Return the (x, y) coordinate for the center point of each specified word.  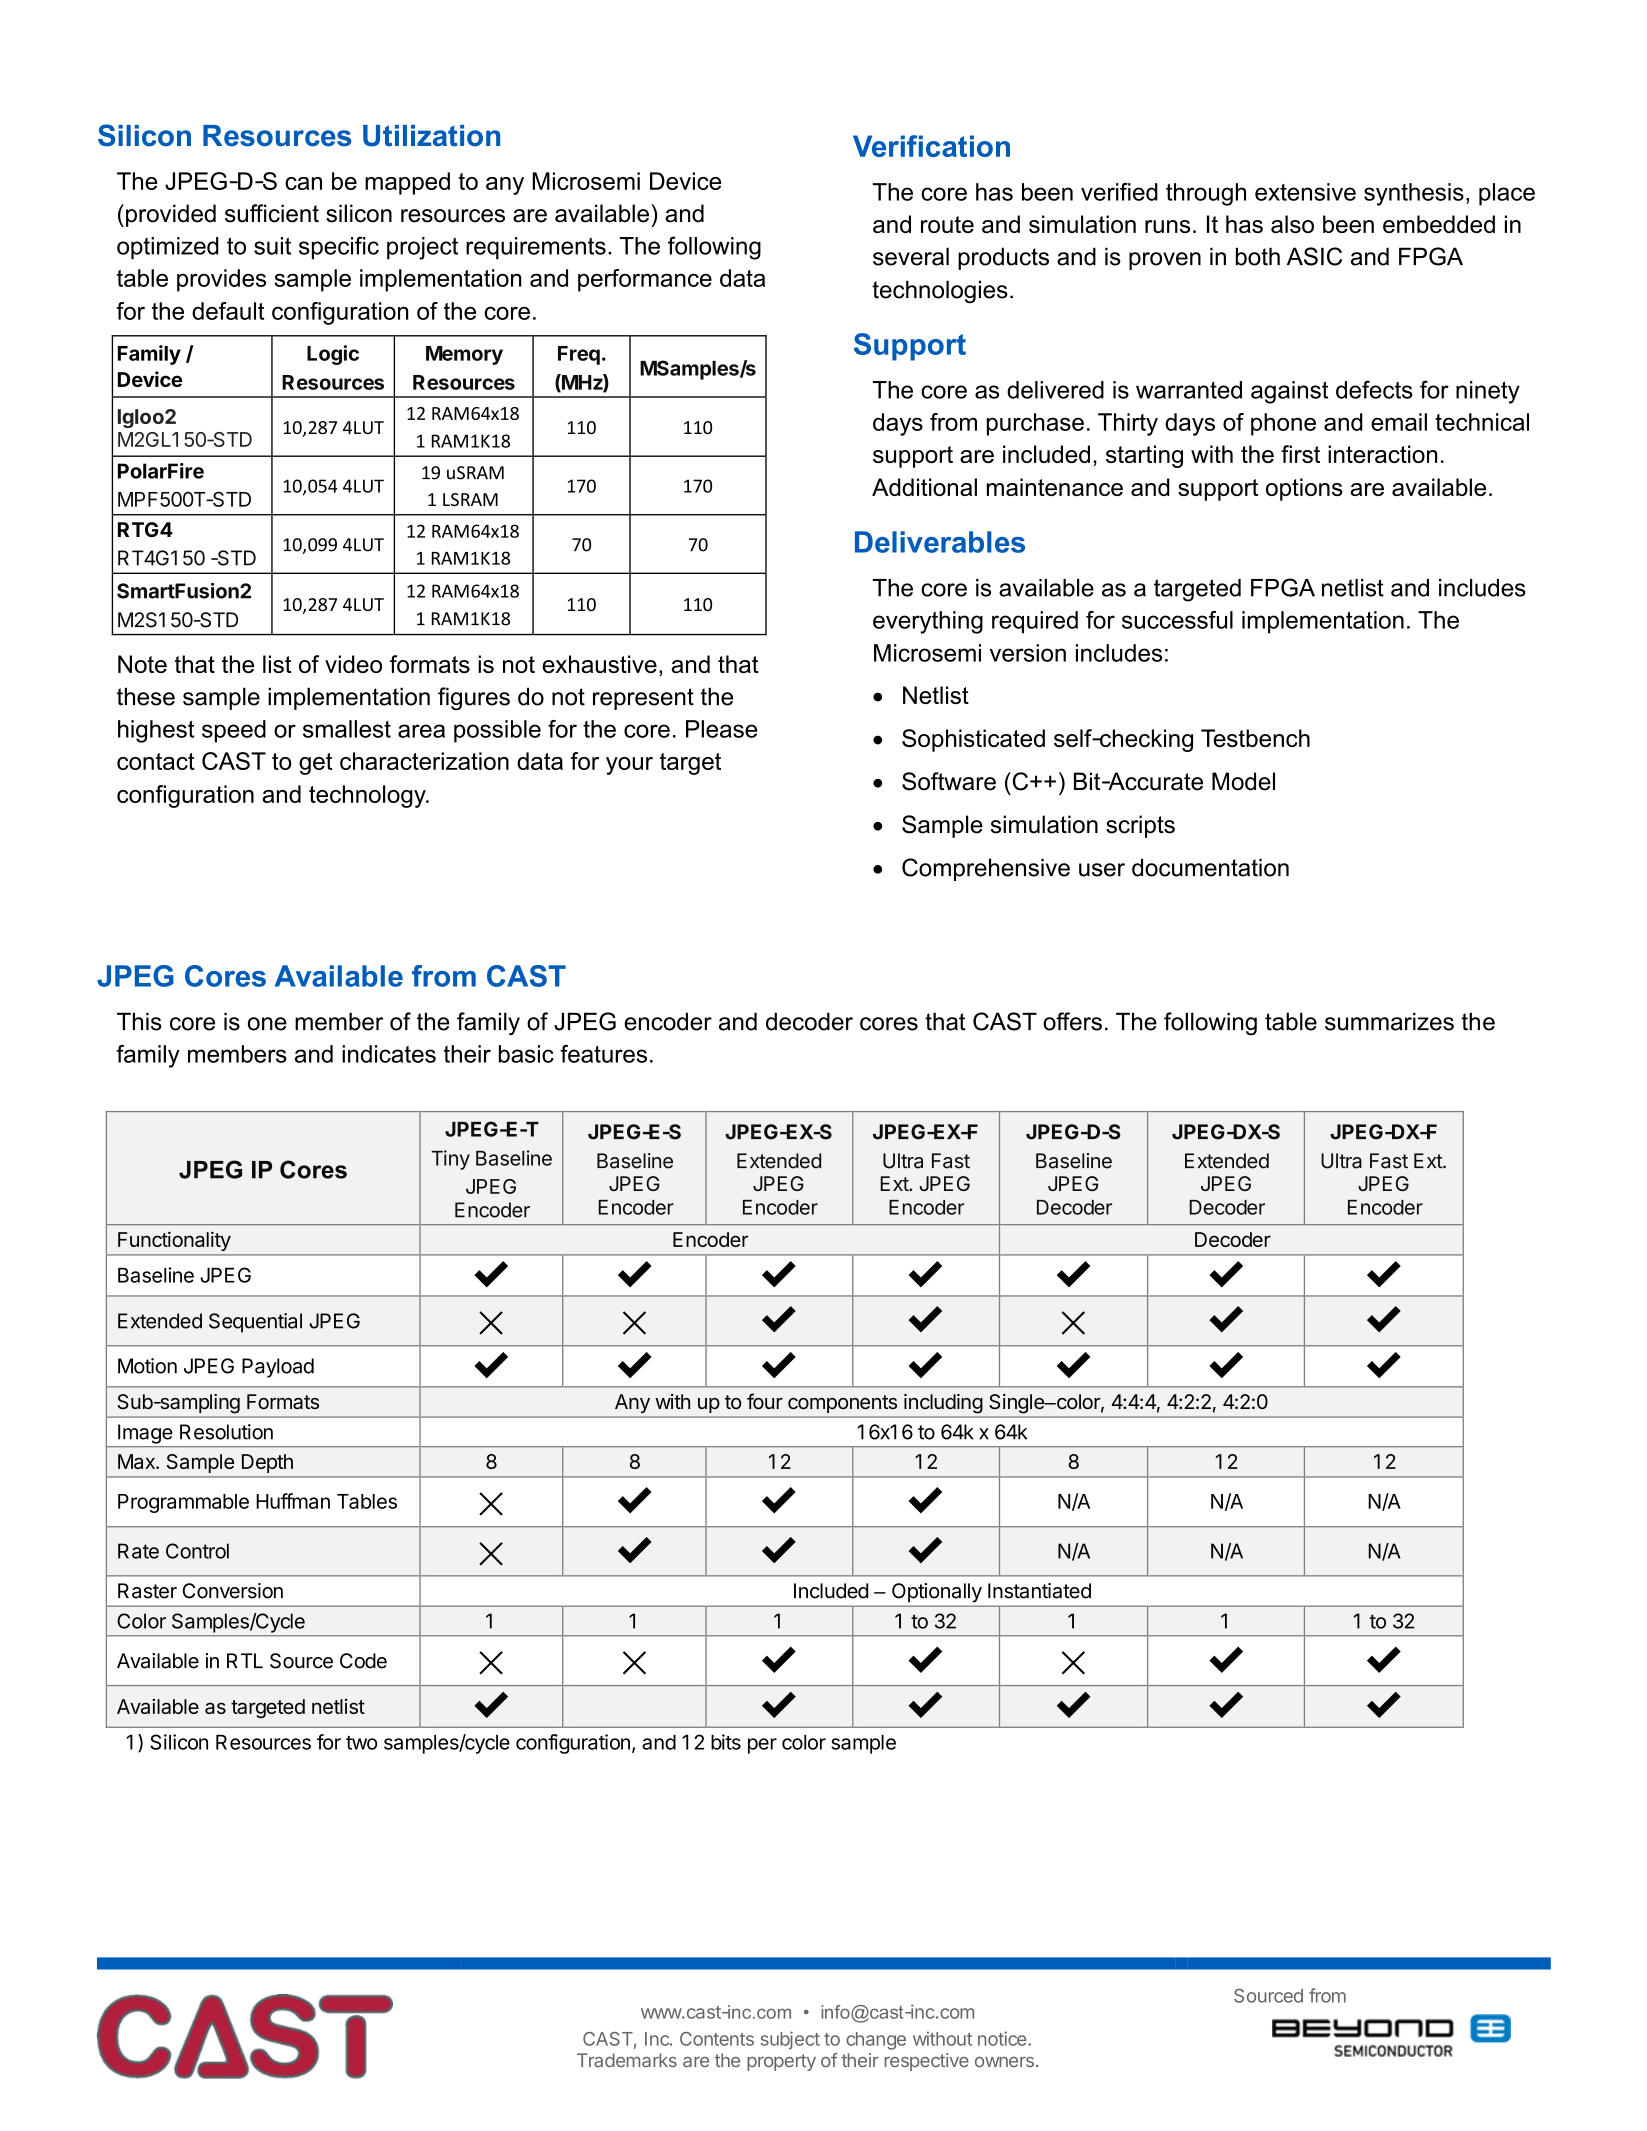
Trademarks (627, 2060)
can (303, 183)
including (943, 1403)
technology (368, 796)
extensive (1305, 192)
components (842, 1404)
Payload (278, 1368)
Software (949, 781)
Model (1243, 781)
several (911, 256)
